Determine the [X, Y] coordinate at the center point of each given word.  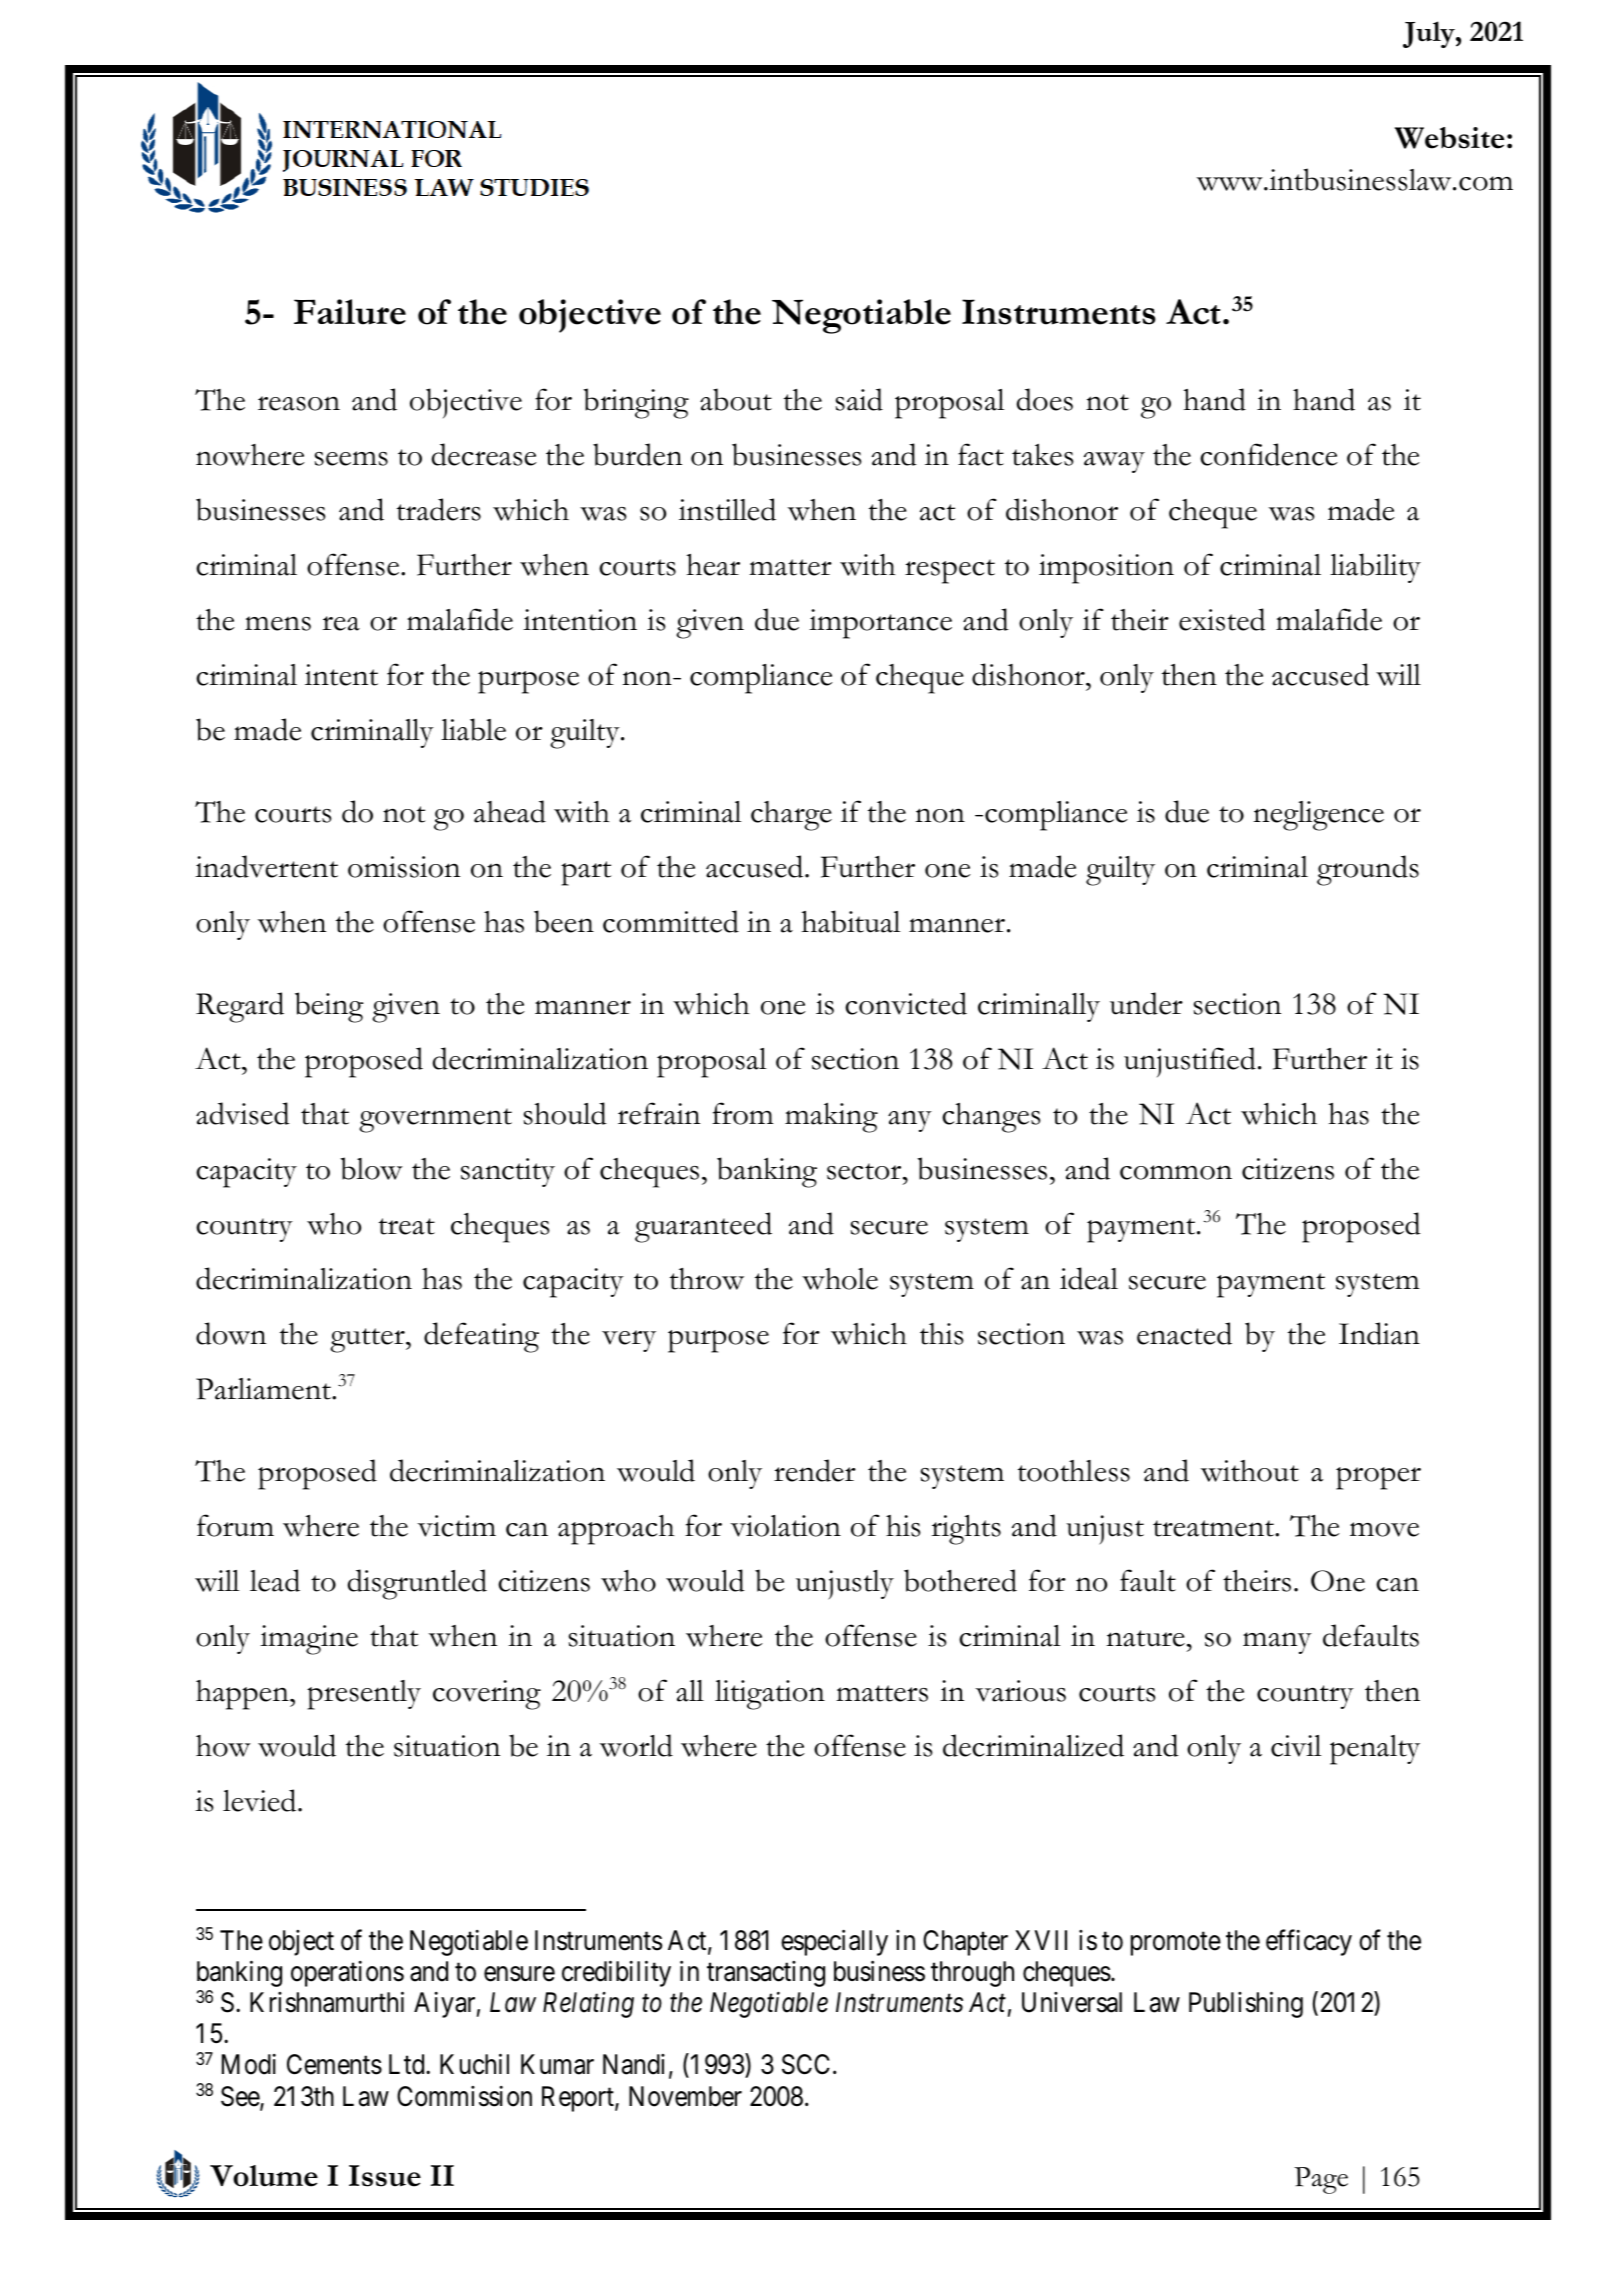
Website [1449, 138]
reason [299, 403]
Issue [385, 2176]
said [859, 399]
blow [371, 1168]
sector [865, 1171]
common [1176, 1172]
